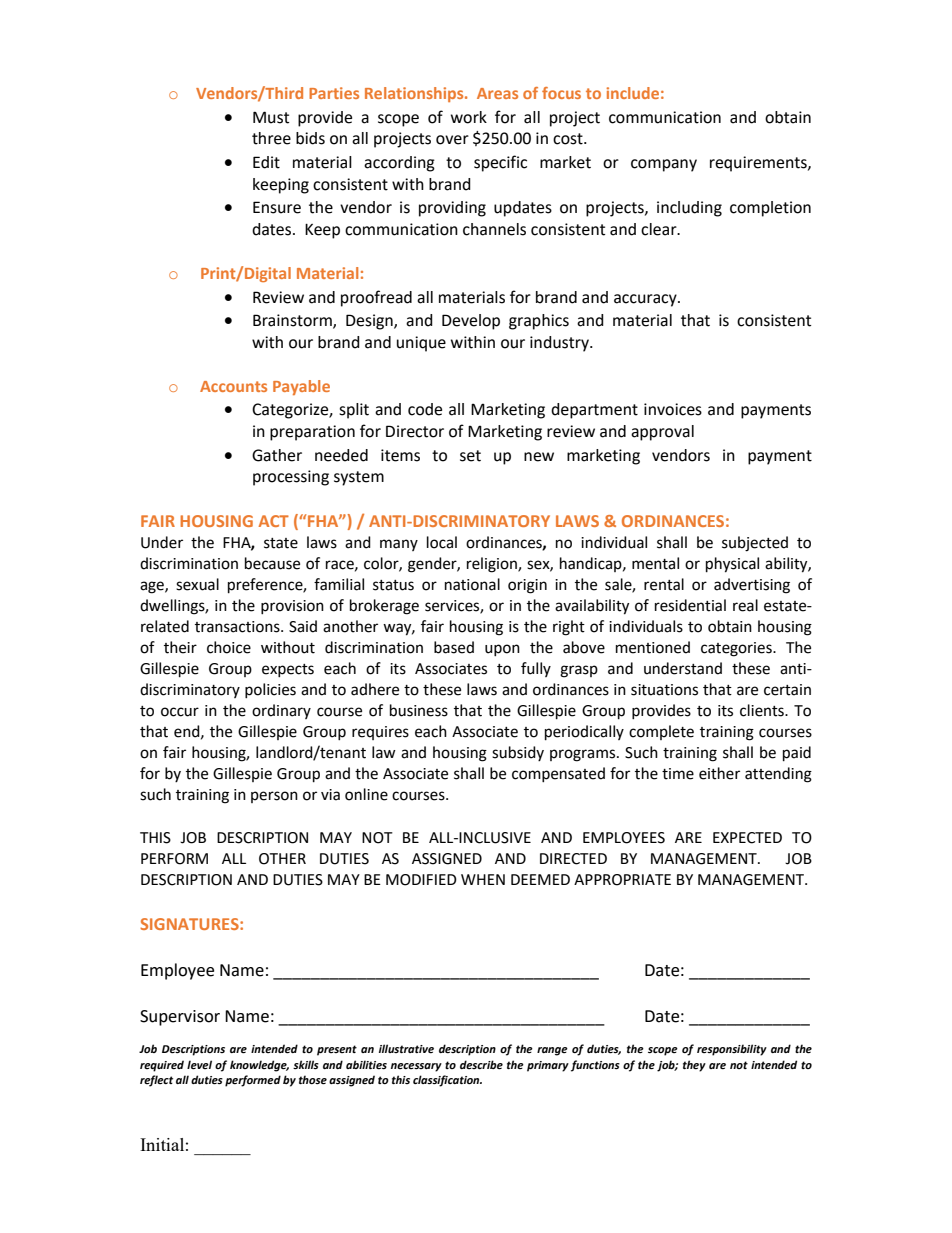 The image size is (952, 1233). Describe the element at coordinates (199, 1065) in the page. I see `level` at that location.
